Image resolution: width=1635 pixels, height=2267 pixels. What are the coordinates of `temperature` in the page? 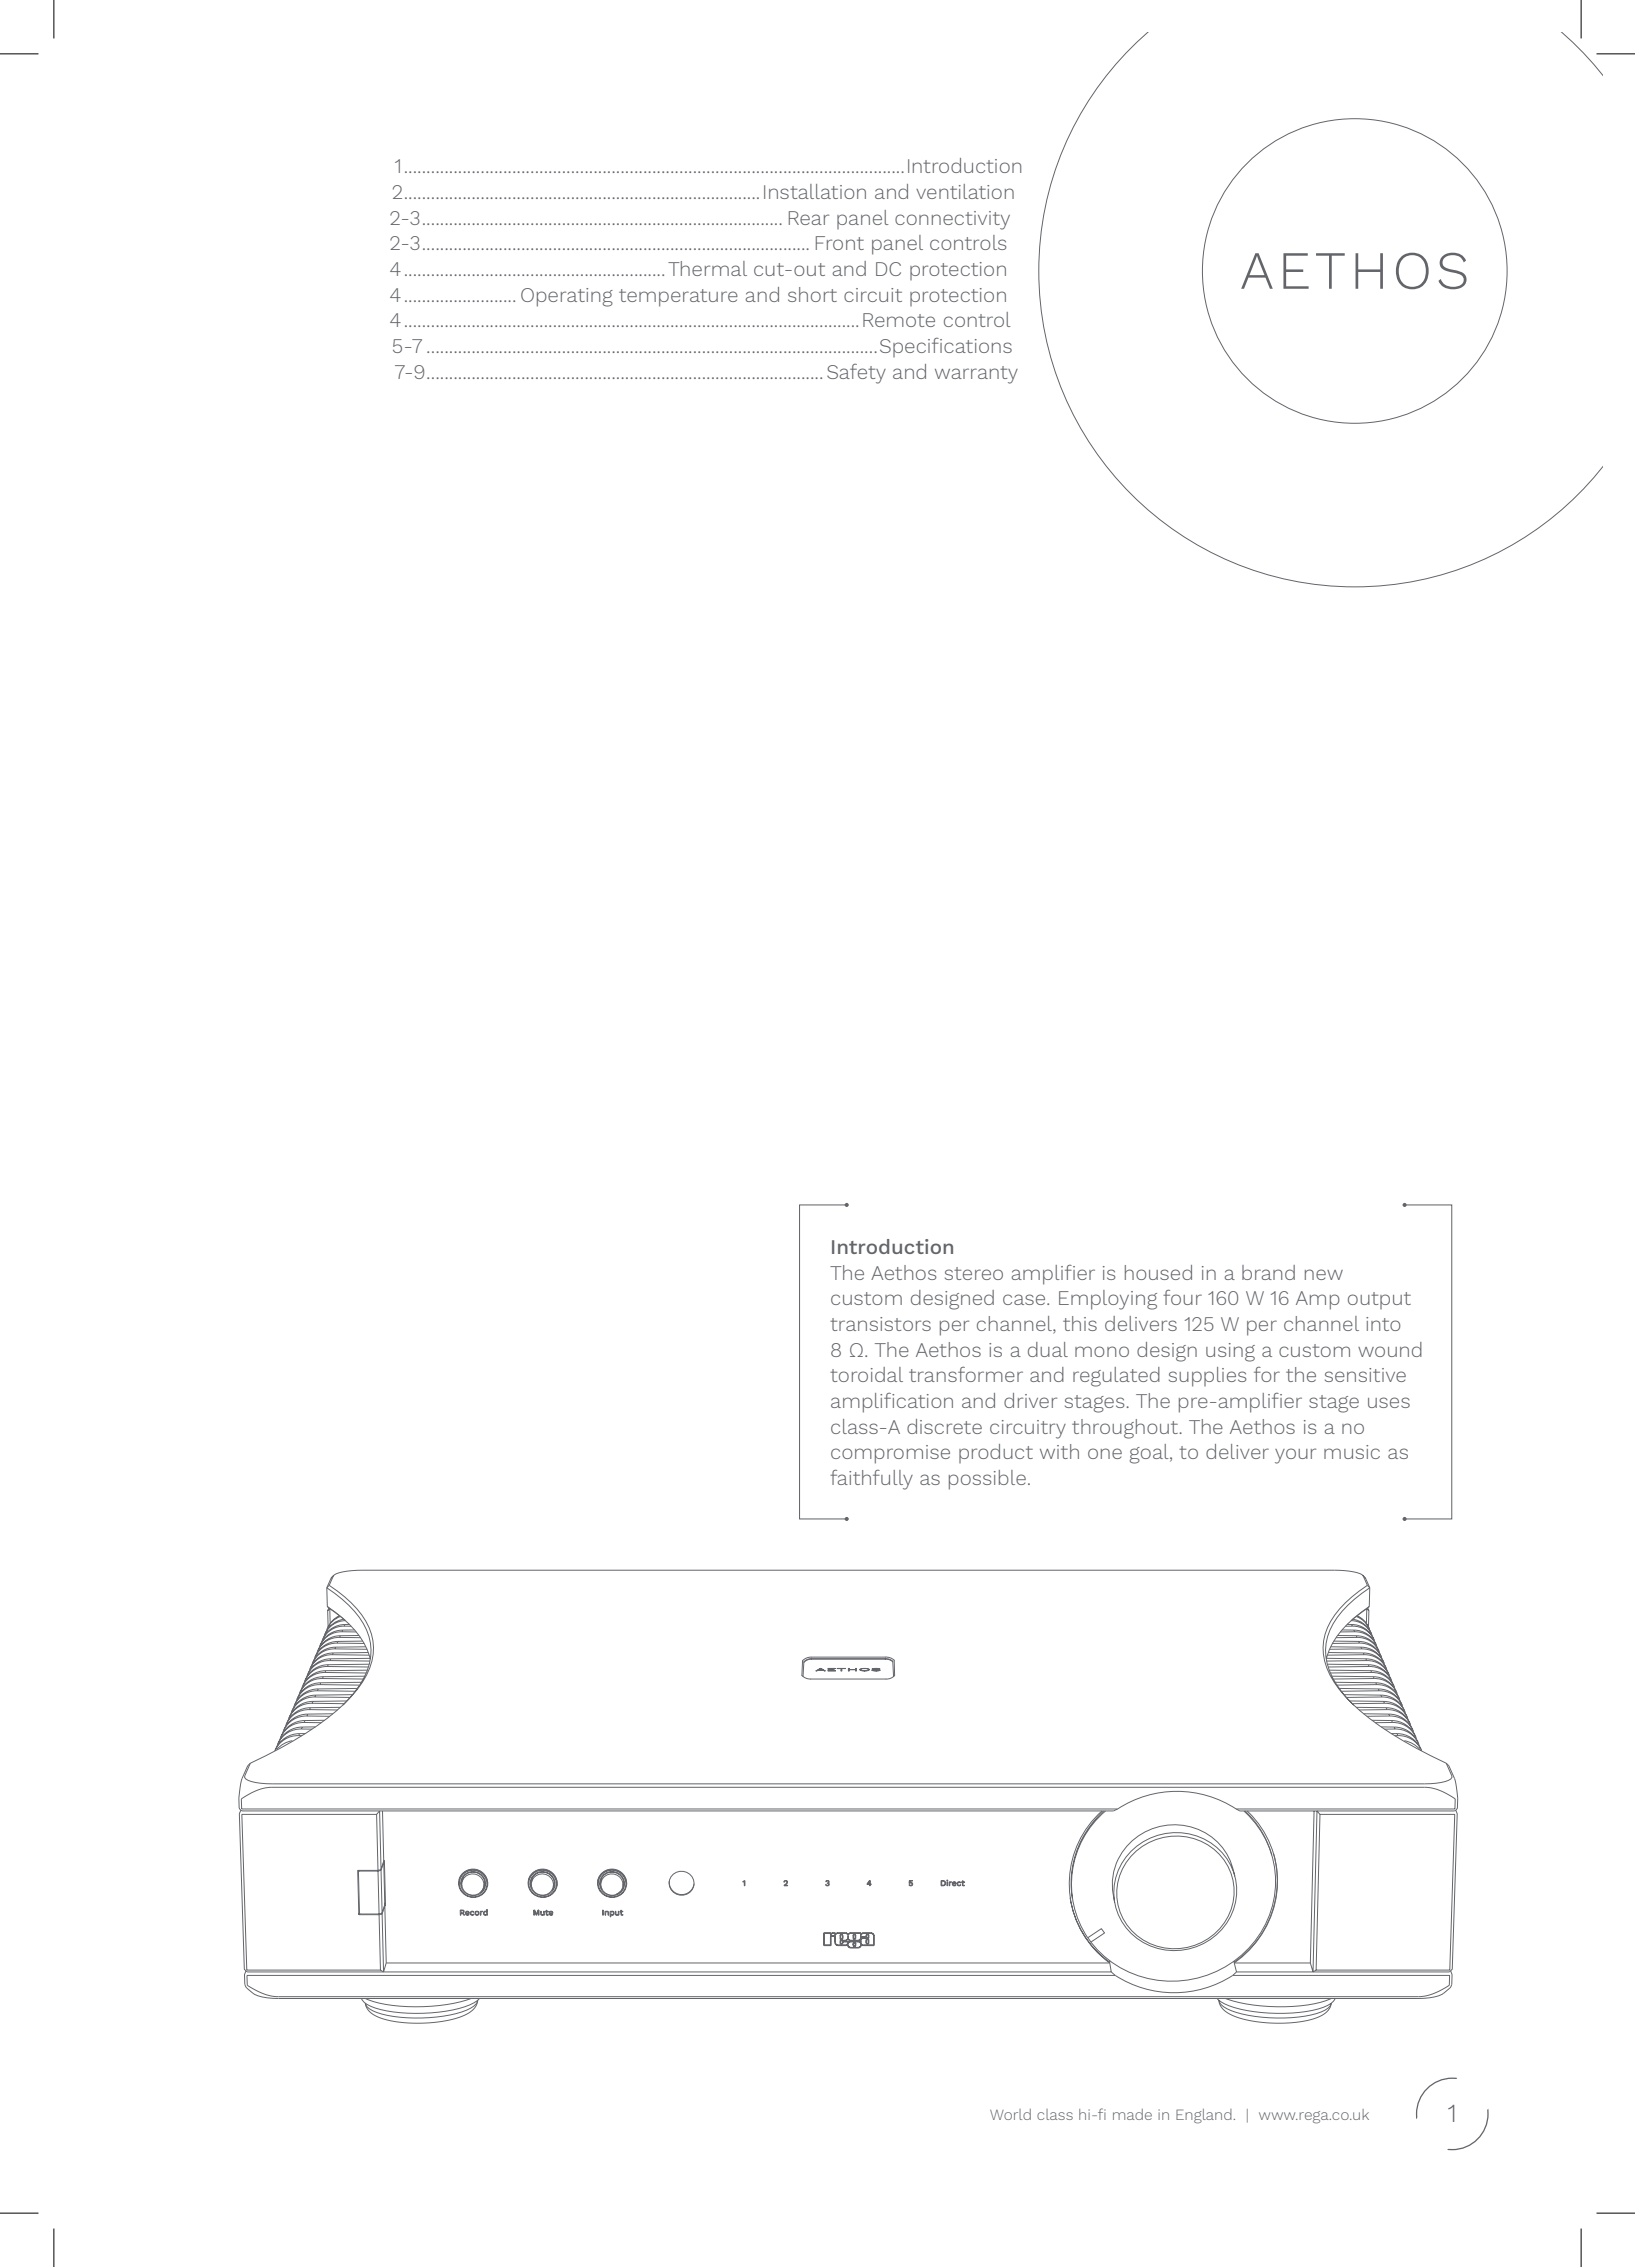 It's located at (678, 298).
